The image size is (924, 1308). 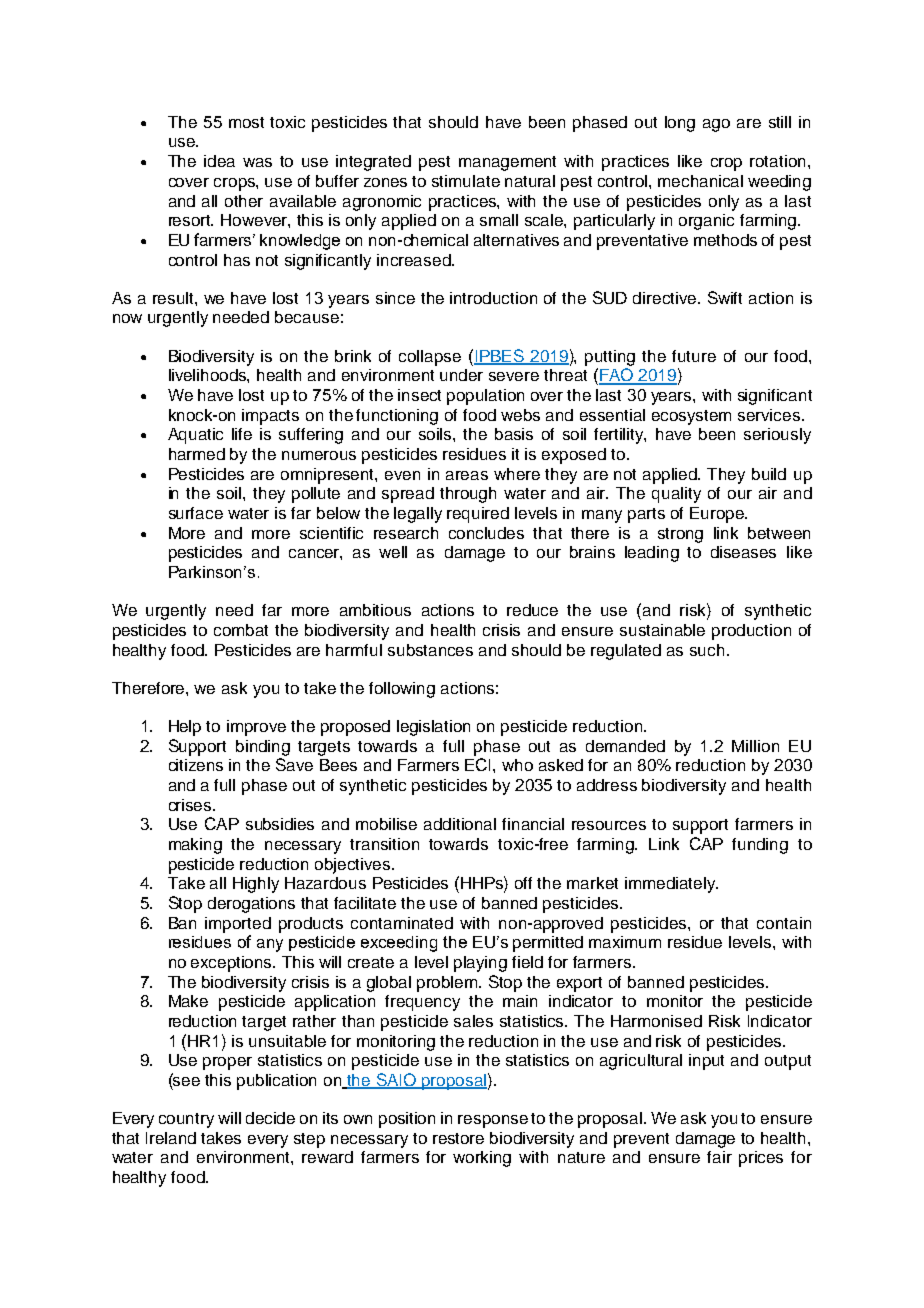 I want to click on contain, so click(x=784, y=923).
